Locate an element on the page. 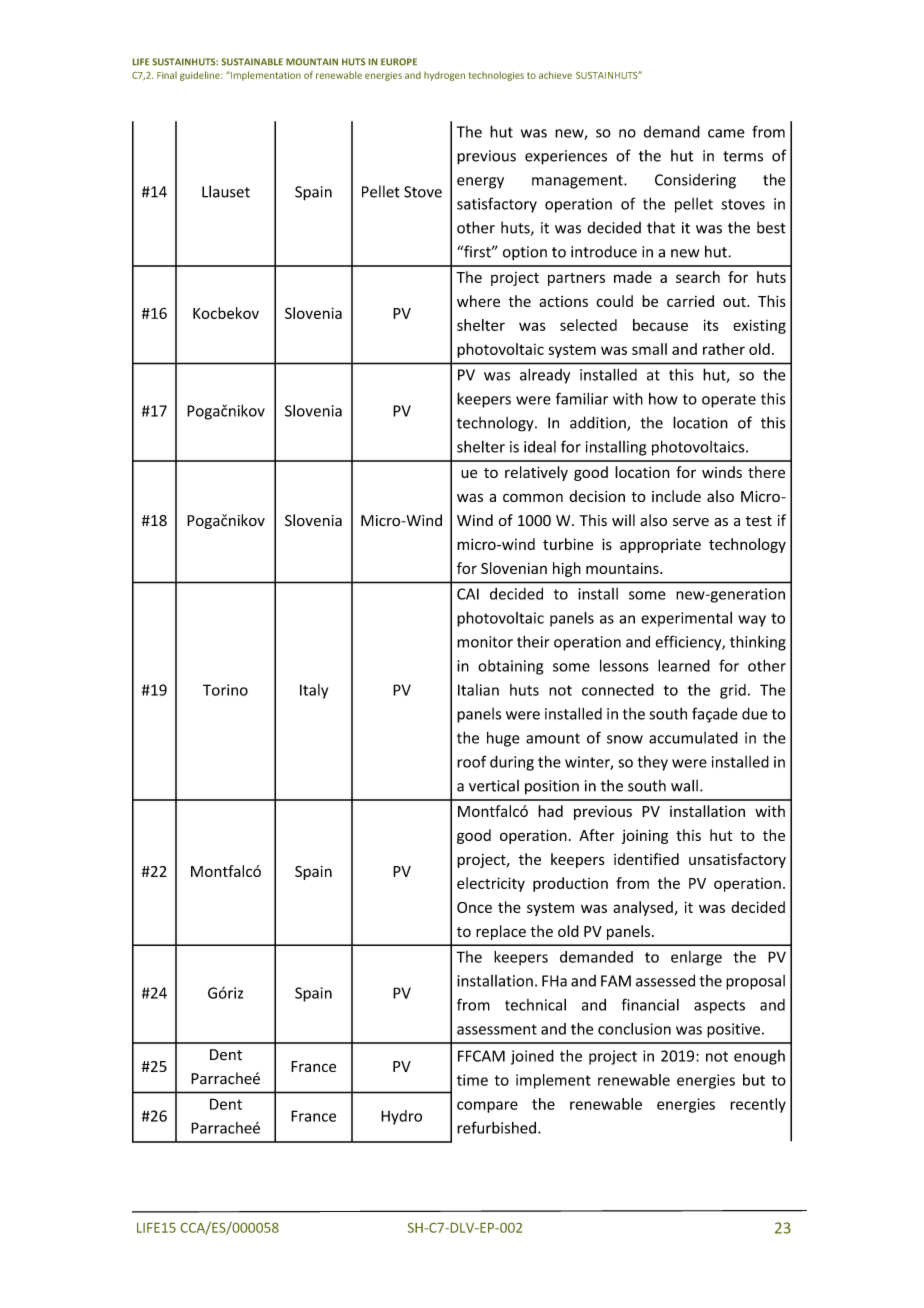 The width and height of the page is (924, 1308). technologies is located at coordinates (496, 76).
